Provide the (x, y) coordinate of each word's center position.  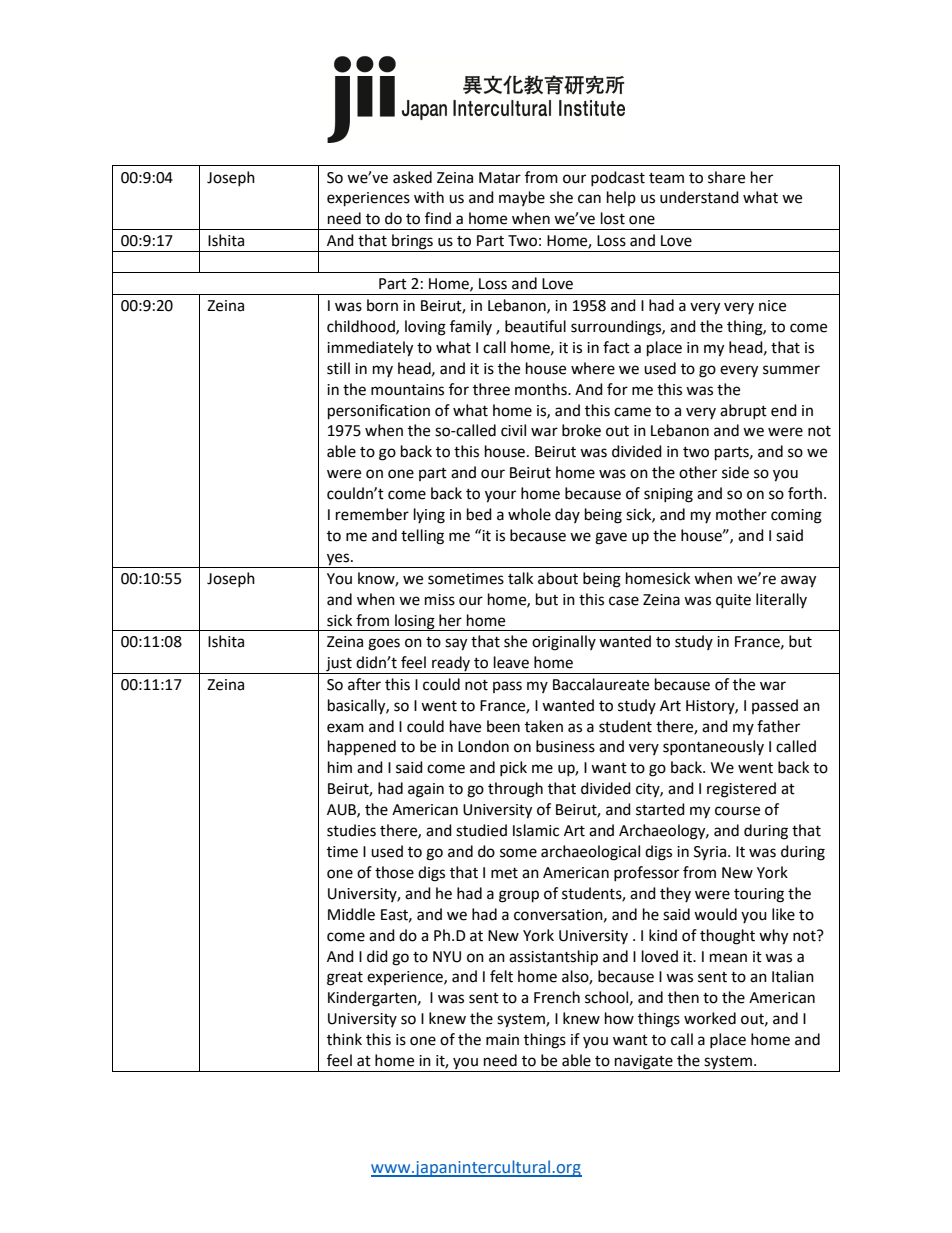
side (735, 472)
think (344, 1039)
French (557, 997)
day (567, 515)
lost (613, 218)
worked (710, 1018)
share (726, 177)
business (565, 746)
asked (412, 177)
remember (372, 514)
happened (362, 748)
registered (741, 790)
